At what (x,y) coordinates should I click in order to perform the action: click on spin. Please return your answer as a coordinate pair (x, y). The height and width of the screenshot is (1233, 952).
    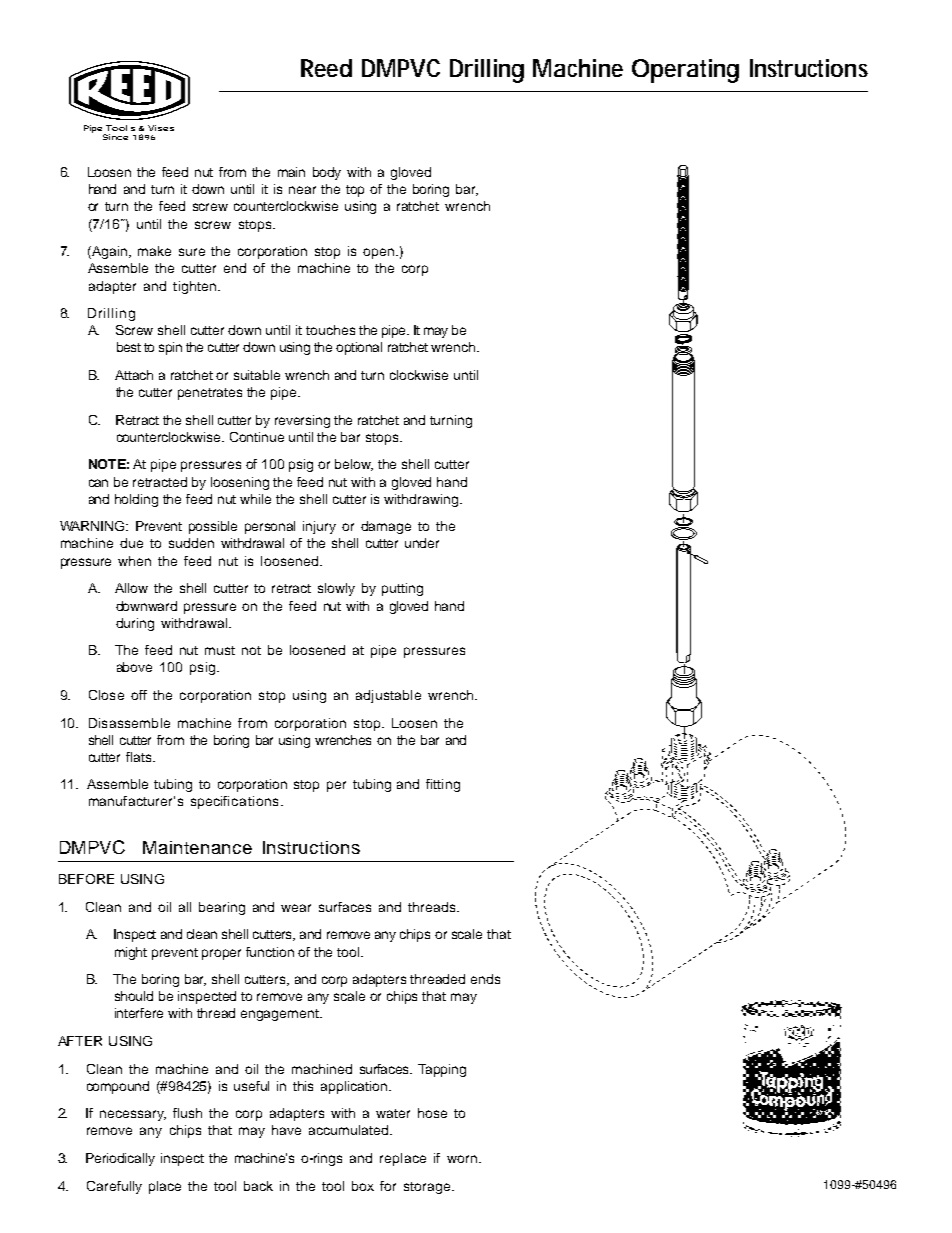
    Looking at the image, I should click on (170, 348).
